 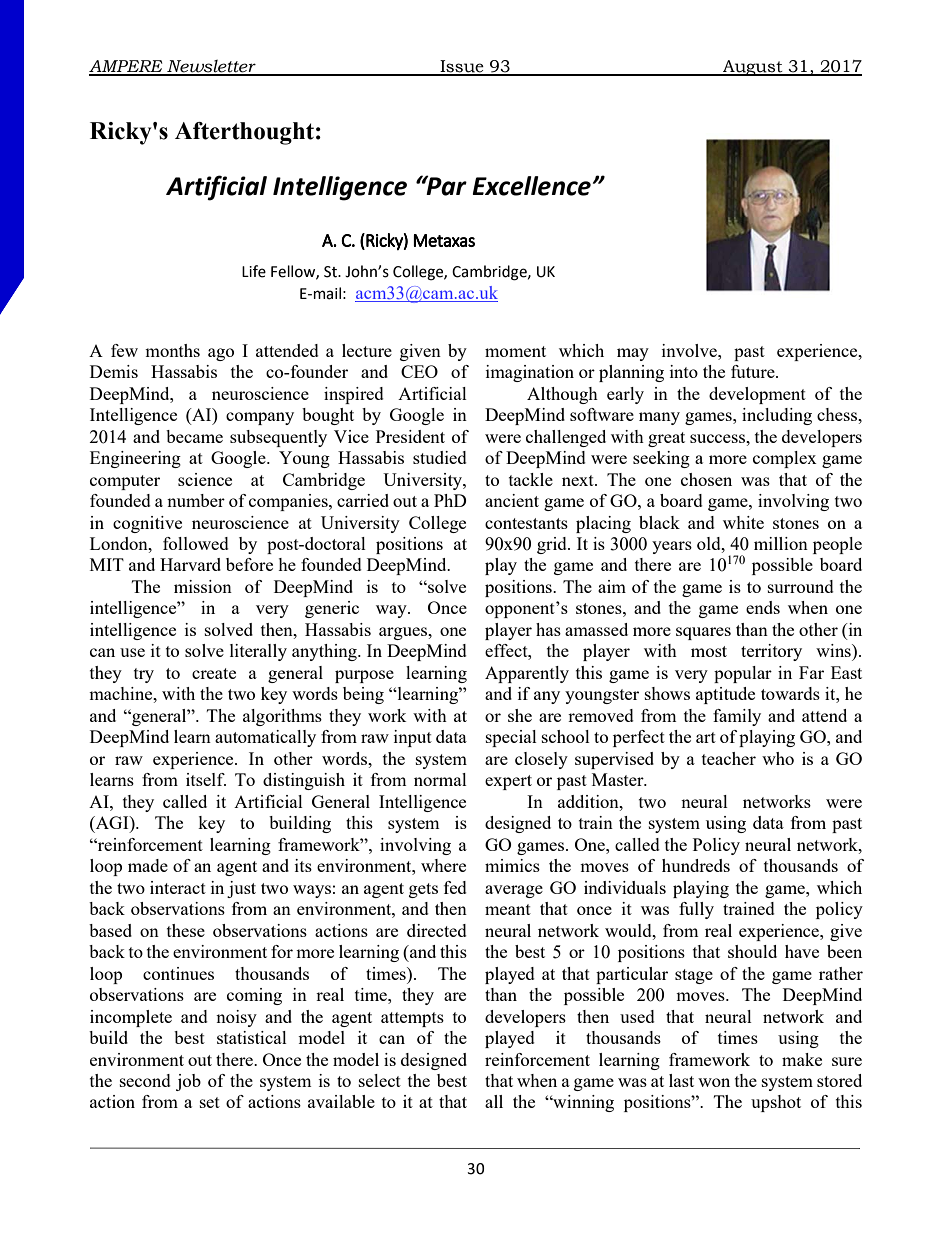 I want to click on job, so click(x=188, y=1082).
